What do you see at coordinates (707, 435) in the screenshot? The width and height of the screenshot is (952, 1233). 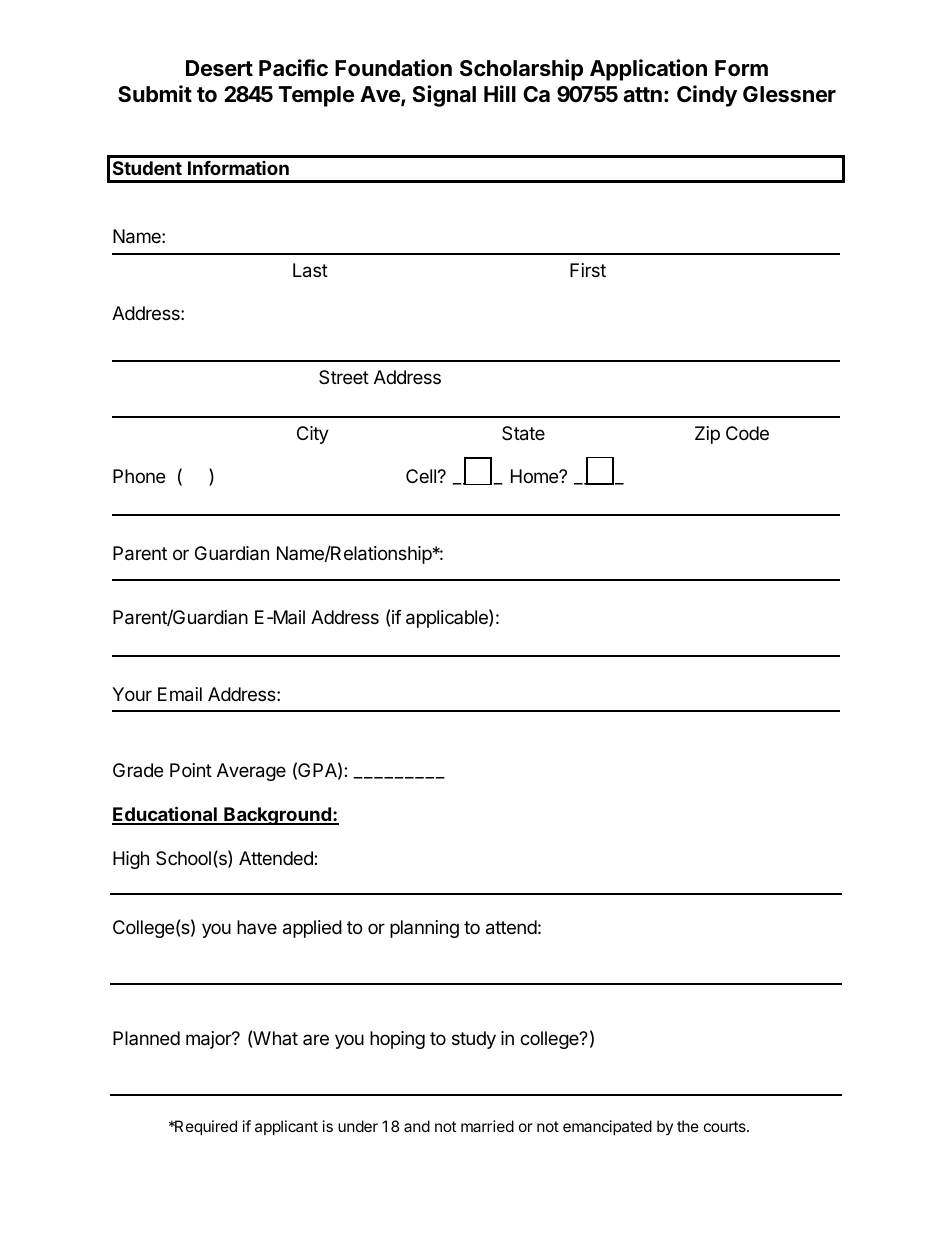 I see `Zip` at bounding box center [707, 435].
